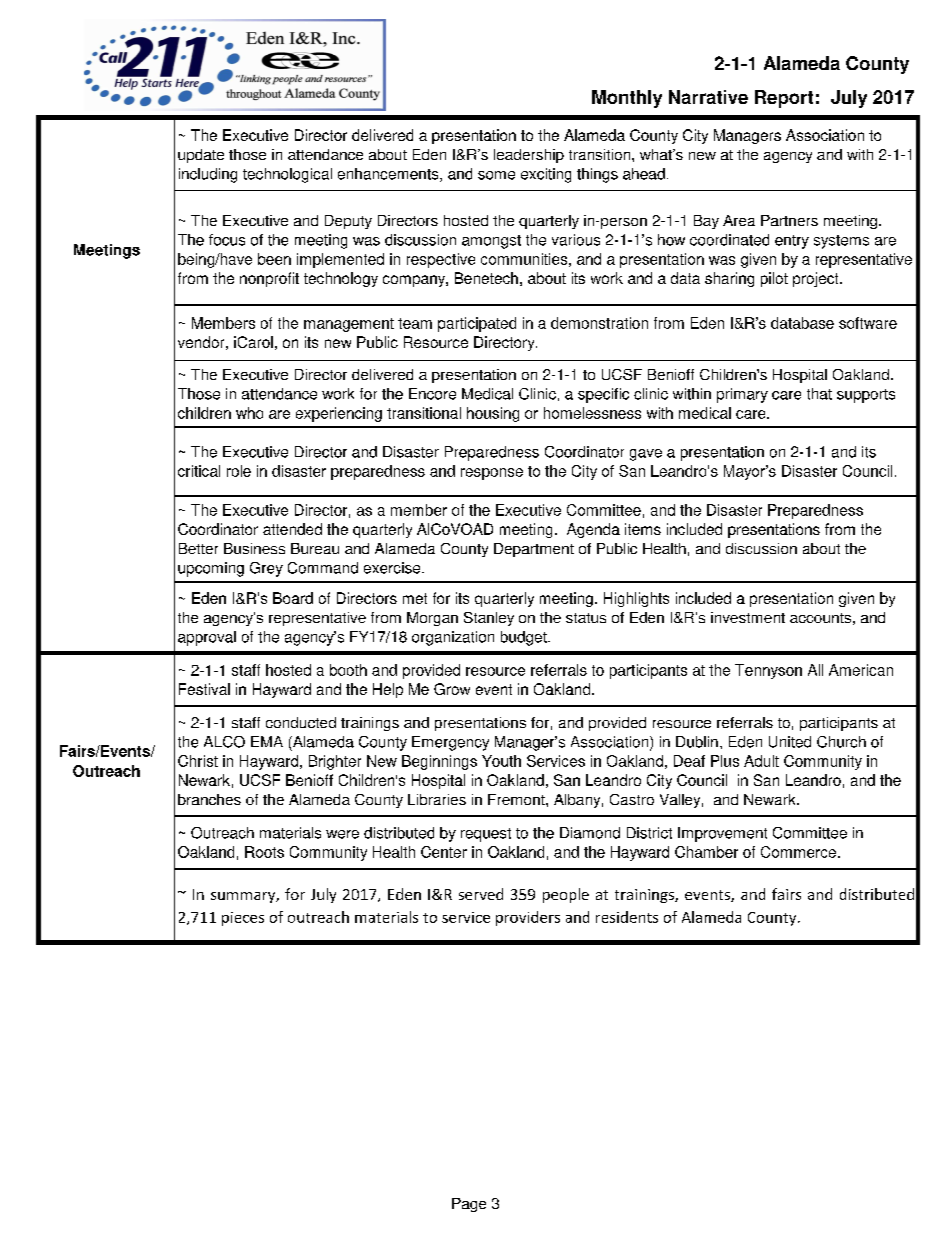  What do you see at coordinates (784, 99) in the document?
I see `Report` at bounding box center [784, 99].
